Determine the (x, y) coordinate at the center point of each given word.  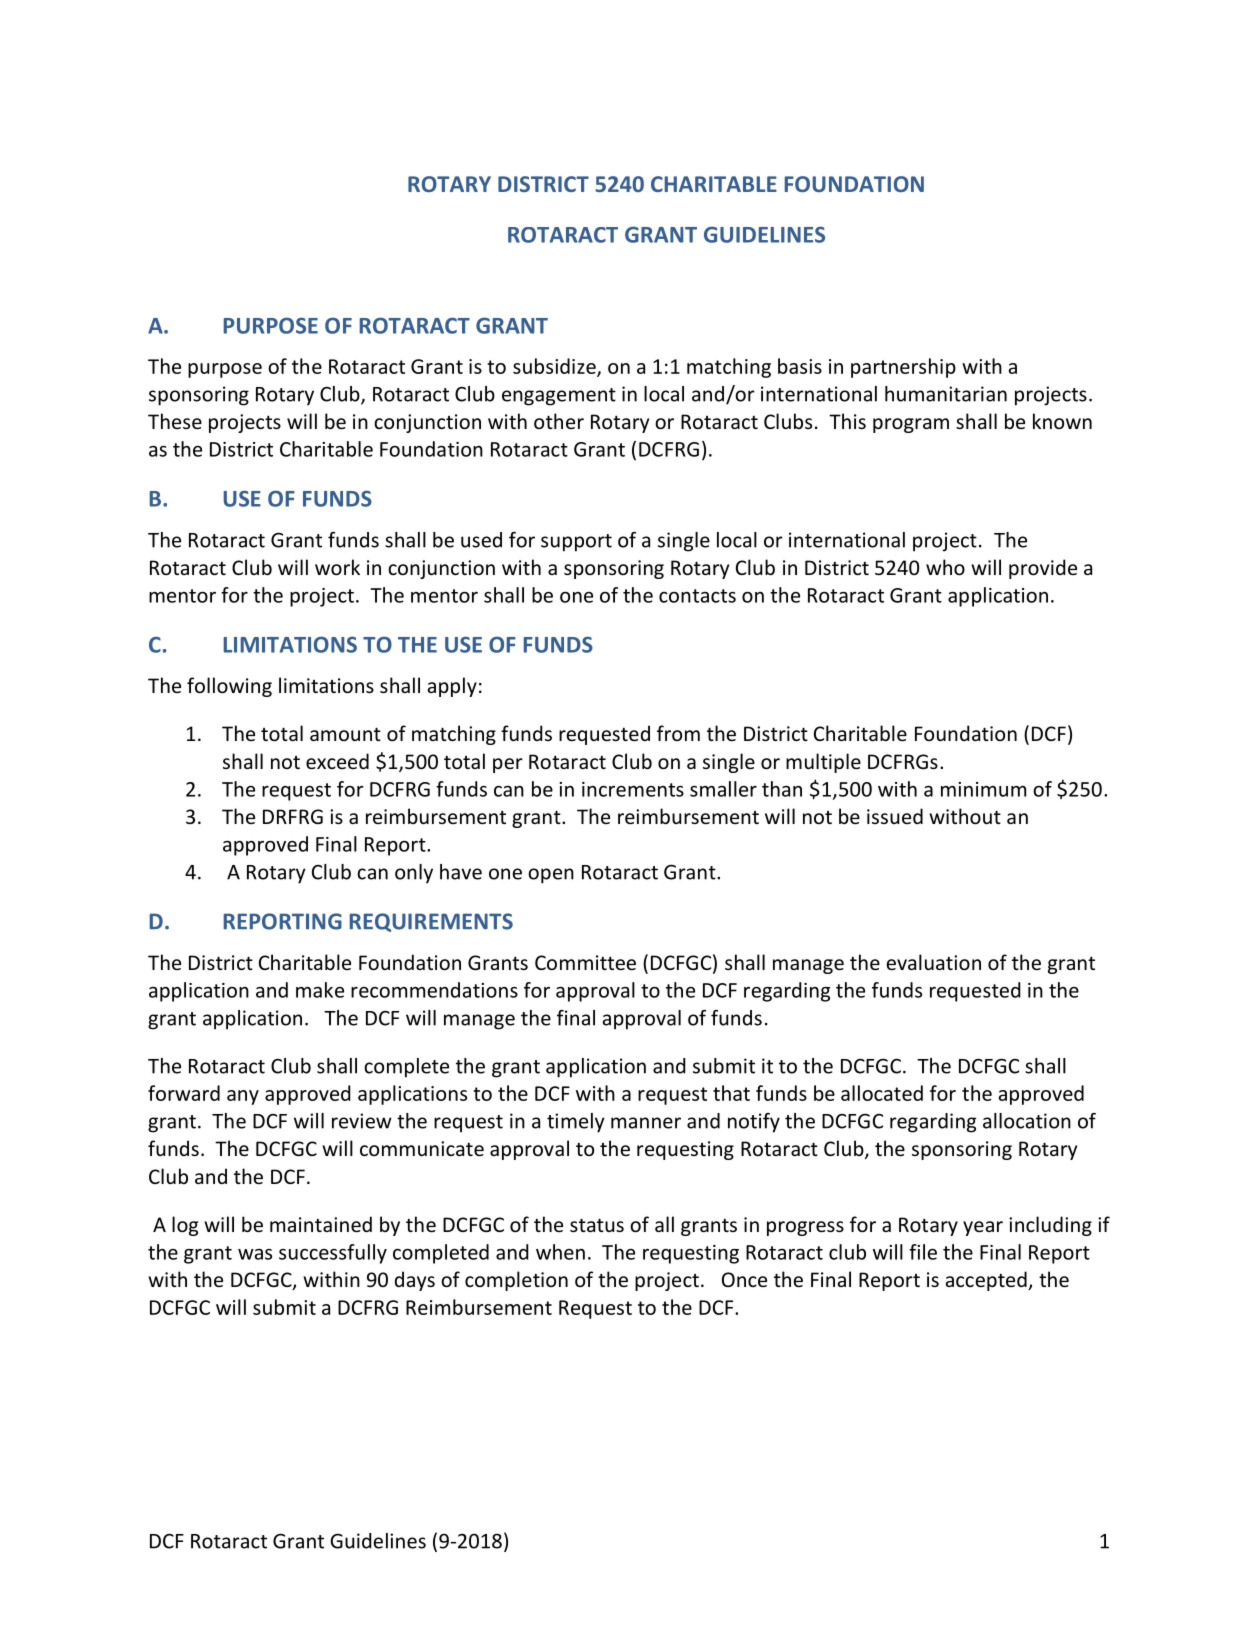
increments (633, 789)
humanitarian (946, 394)
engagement (559, 397)
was (255, 1254)
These (175, 421)
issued (895, 816)
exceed (337, 761)
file (923, 1252)
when (560, 1252)
